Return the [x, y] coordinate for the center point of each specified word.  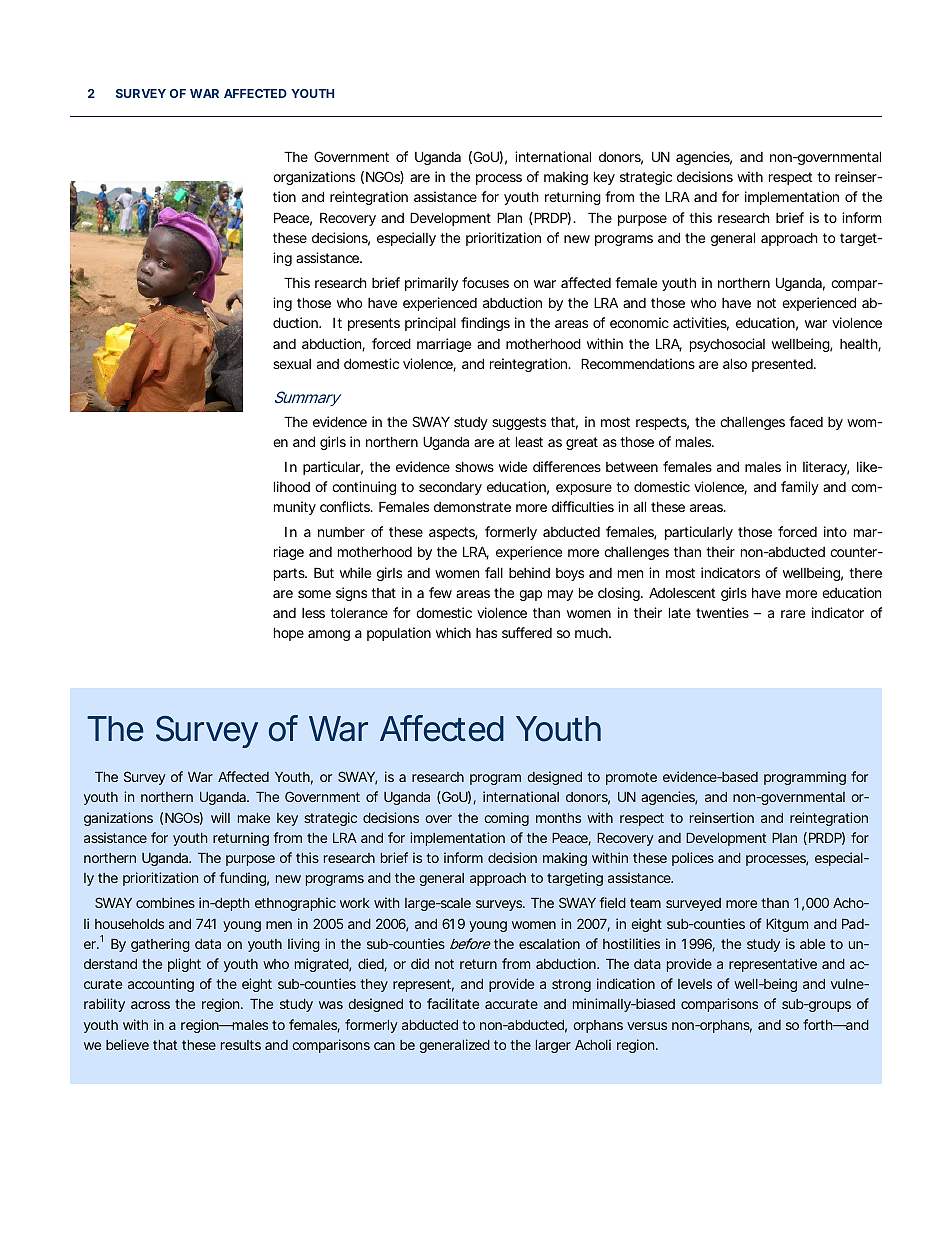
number [341, 532]
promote [631, 778]
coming [506, 819]
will [220, 817]
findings [485, 324]
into [835, 531]
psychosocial [727, 345]
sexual [292, 364]
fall [494, 572]
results [241, 1045]
